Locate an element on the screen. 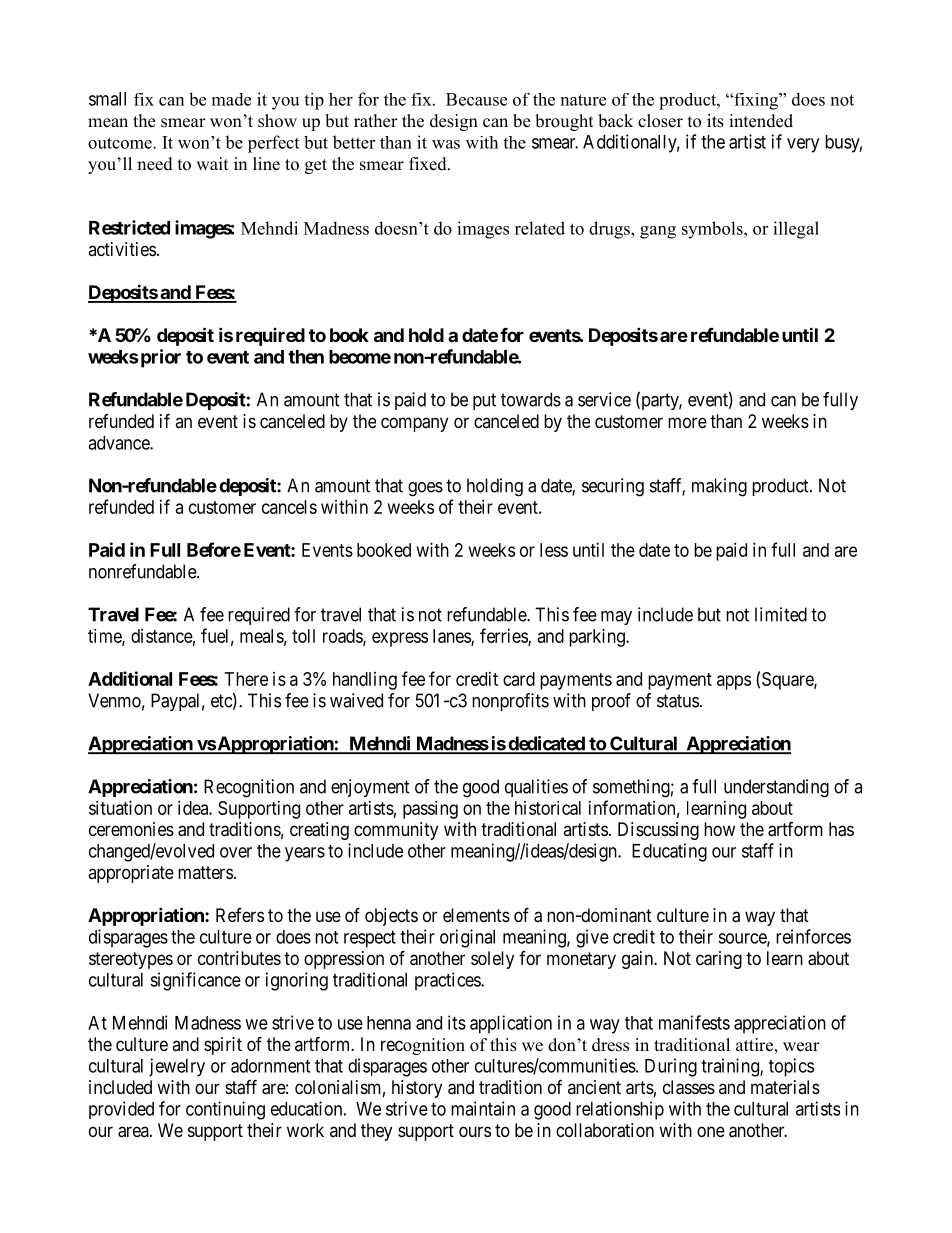  intended is located at coordinates (761, 121).
